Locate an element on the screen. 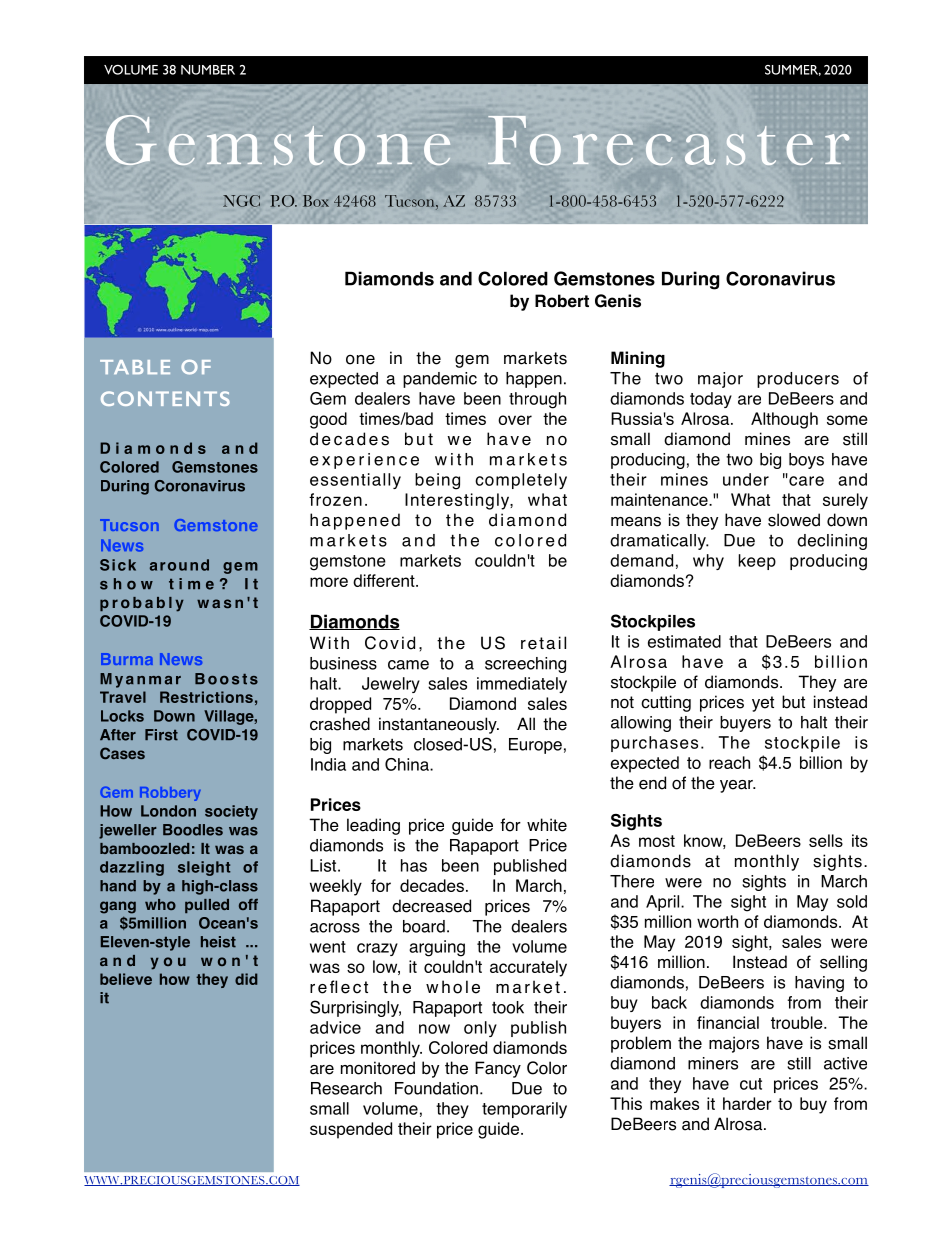  Research is located at coordinates (346, 1088).
